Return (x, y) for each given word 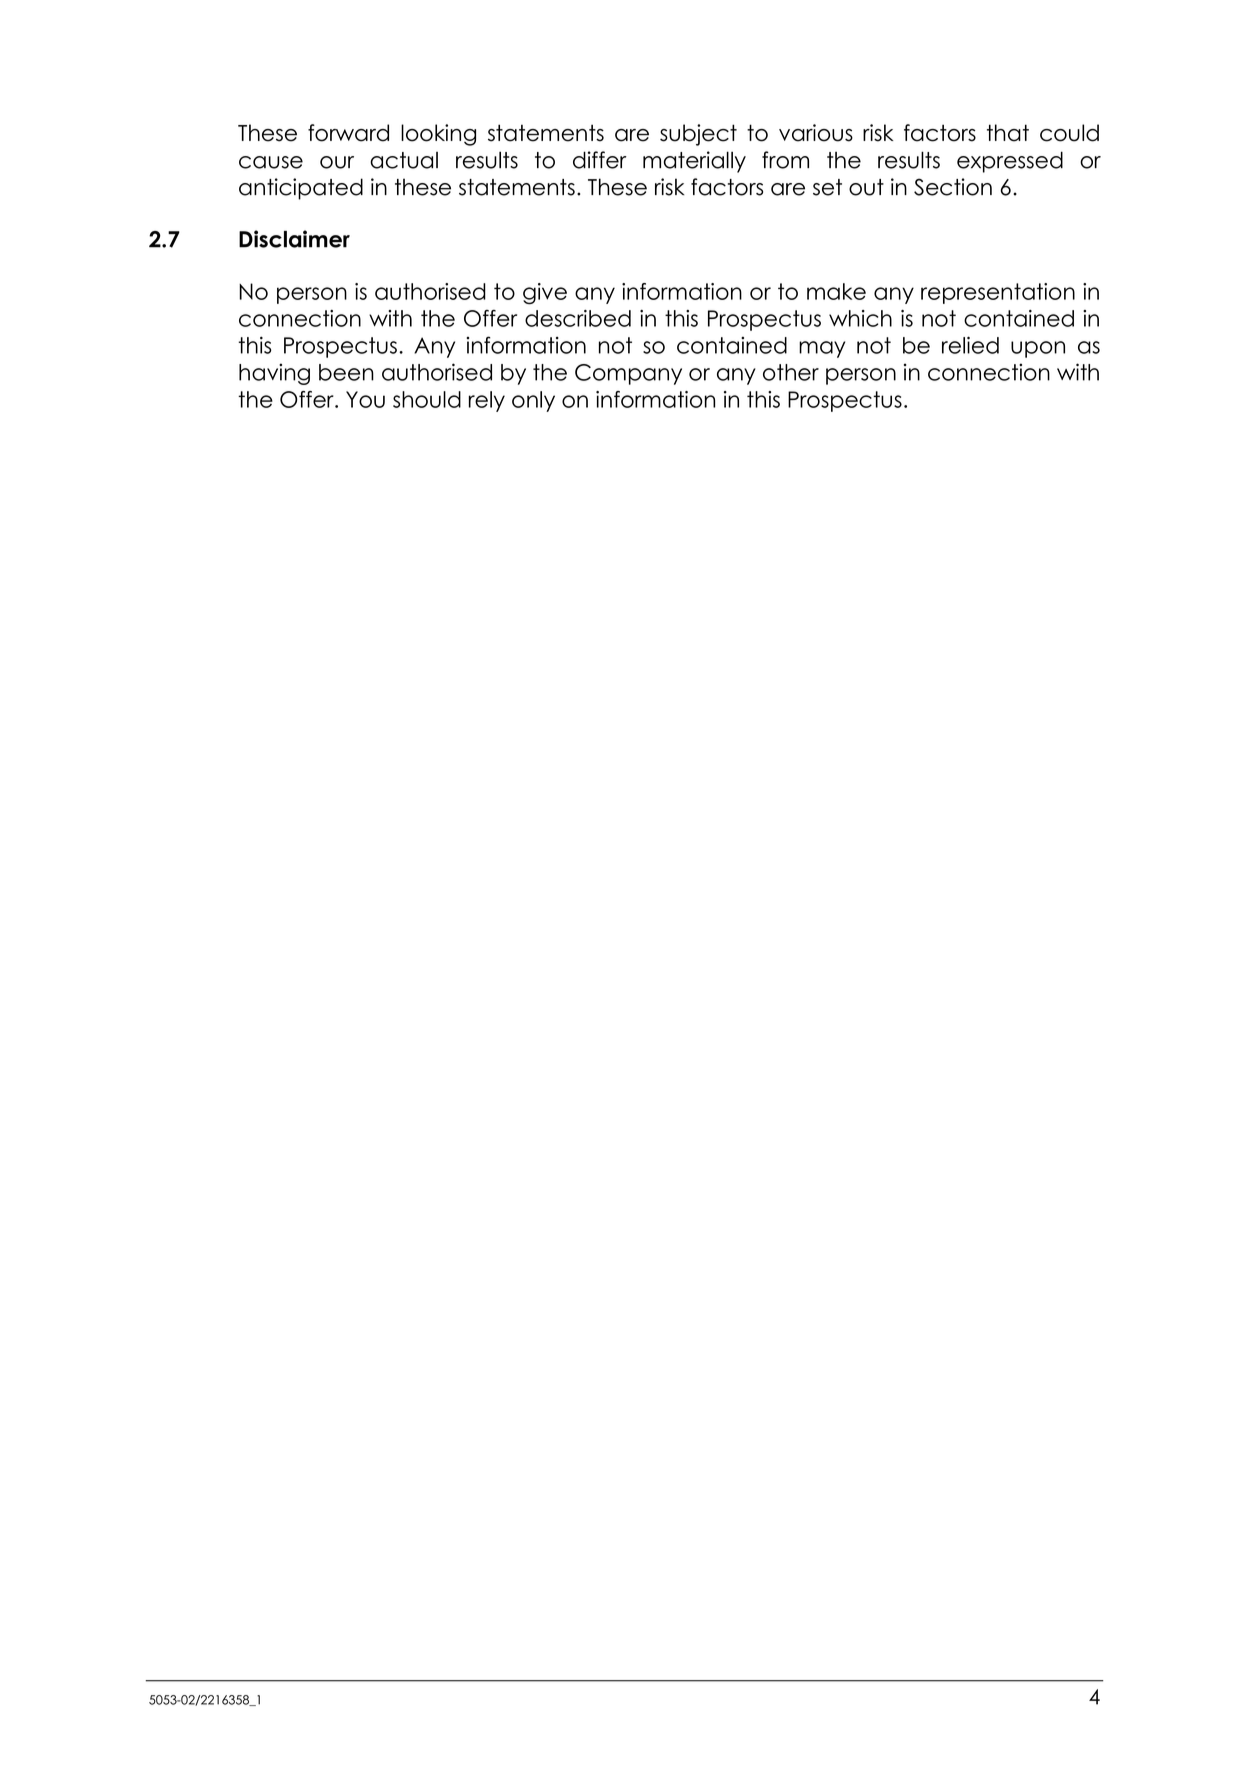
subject (698, 135)
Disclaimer (294, 239)
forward (348, 133)
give (545, 293)
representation (998, 293)
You (365, 399)
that (1008, 133)
